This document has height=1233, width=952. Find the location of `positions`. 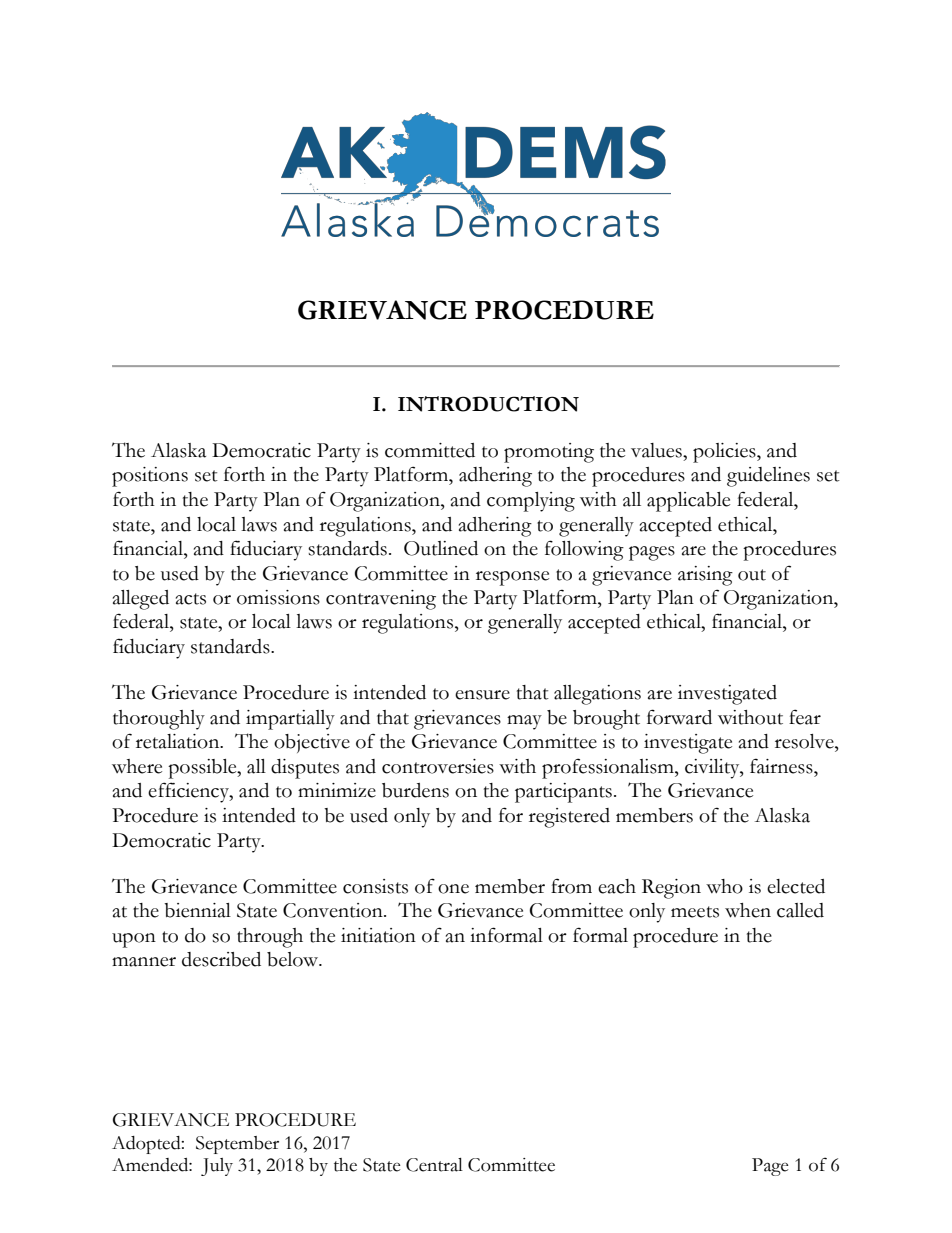

positions is located at coordinates (150, 477).
